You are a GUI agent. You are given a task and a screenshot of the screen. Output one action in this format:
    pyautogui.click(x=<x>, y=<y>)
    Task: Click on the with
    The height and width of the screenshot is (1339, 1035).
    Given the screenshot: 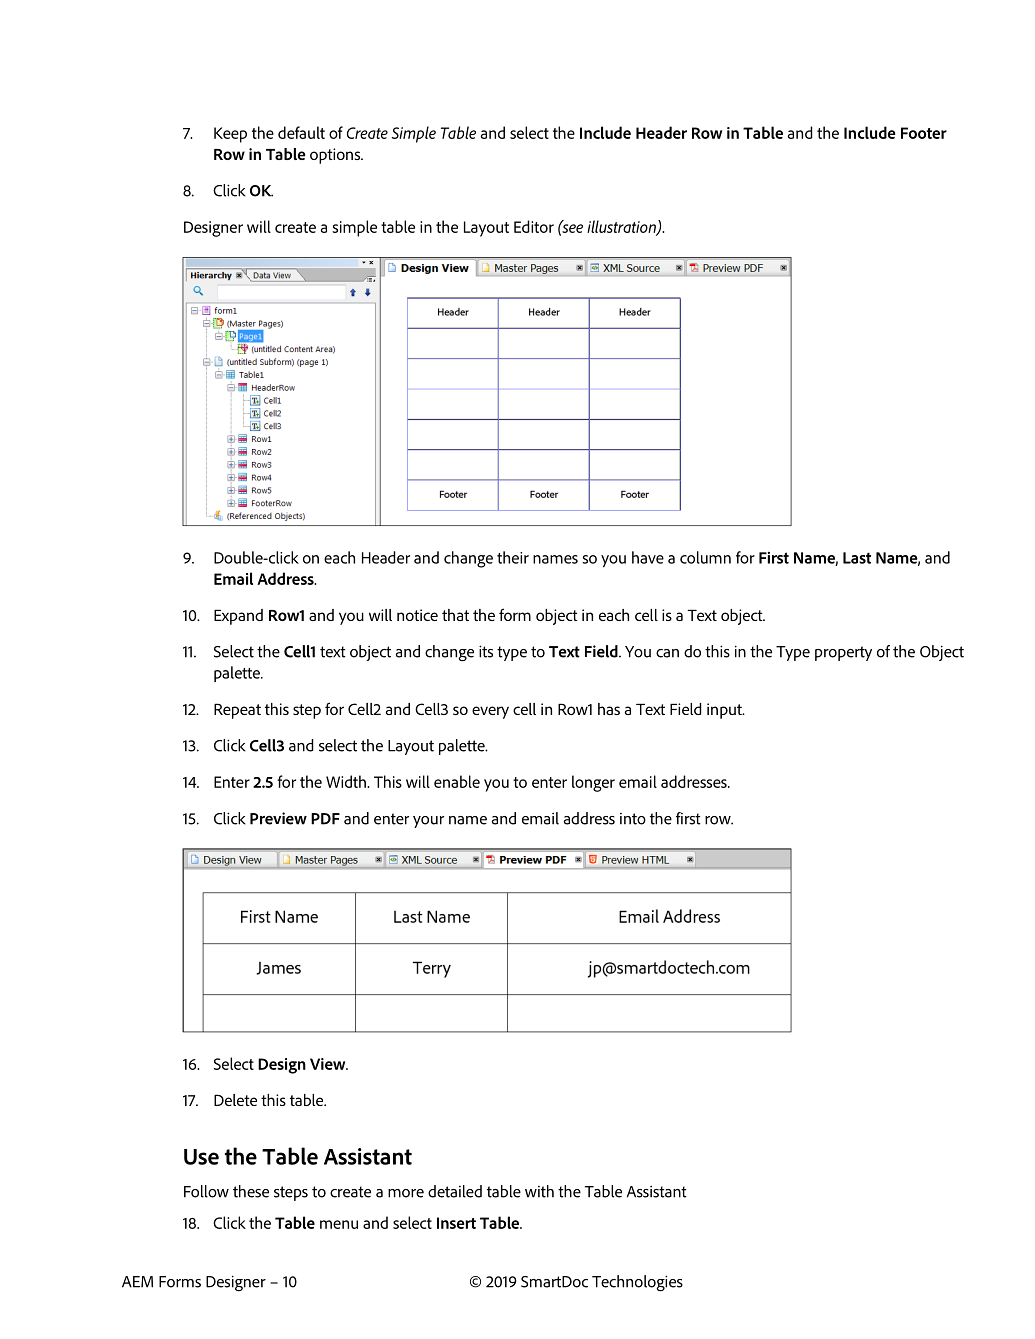 What is the action you would take?
    pyautogui.click(x=539, y=1191)
